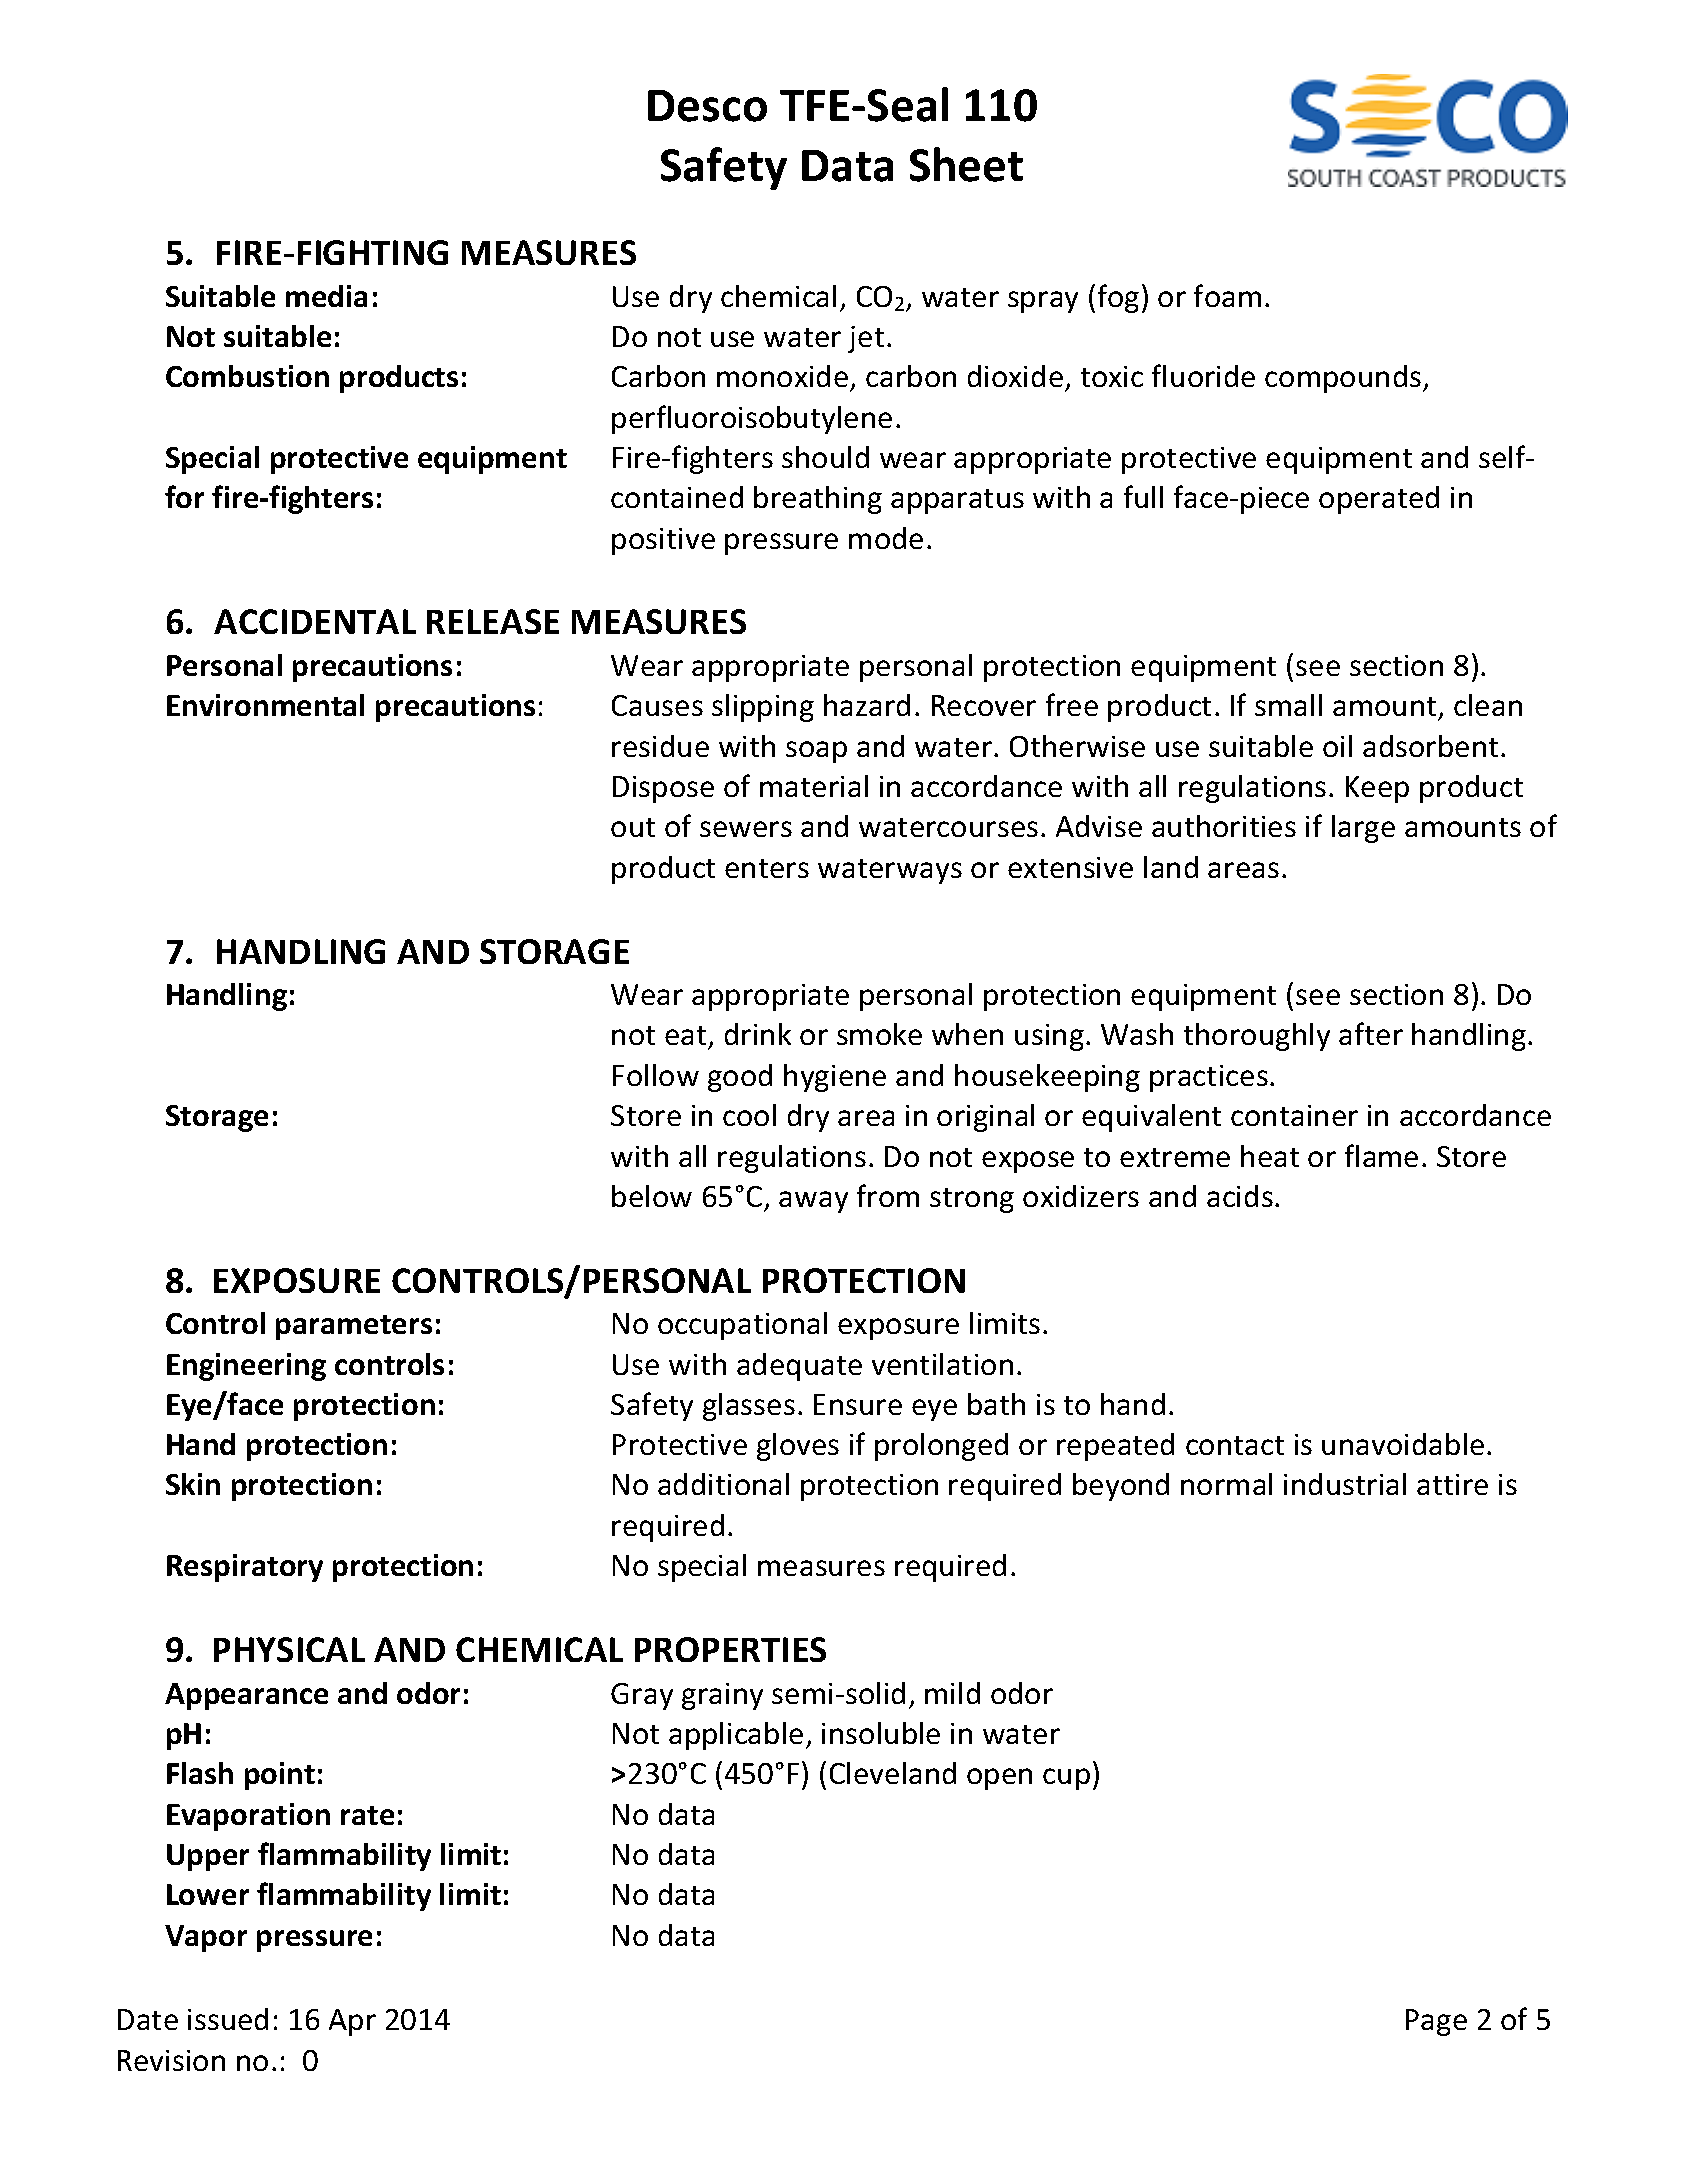 The image size is (1684, 2179). What do you see at coordinates (245, 1568) in the image?
I see `Respiratory` at bounding box center [245, 1568].
